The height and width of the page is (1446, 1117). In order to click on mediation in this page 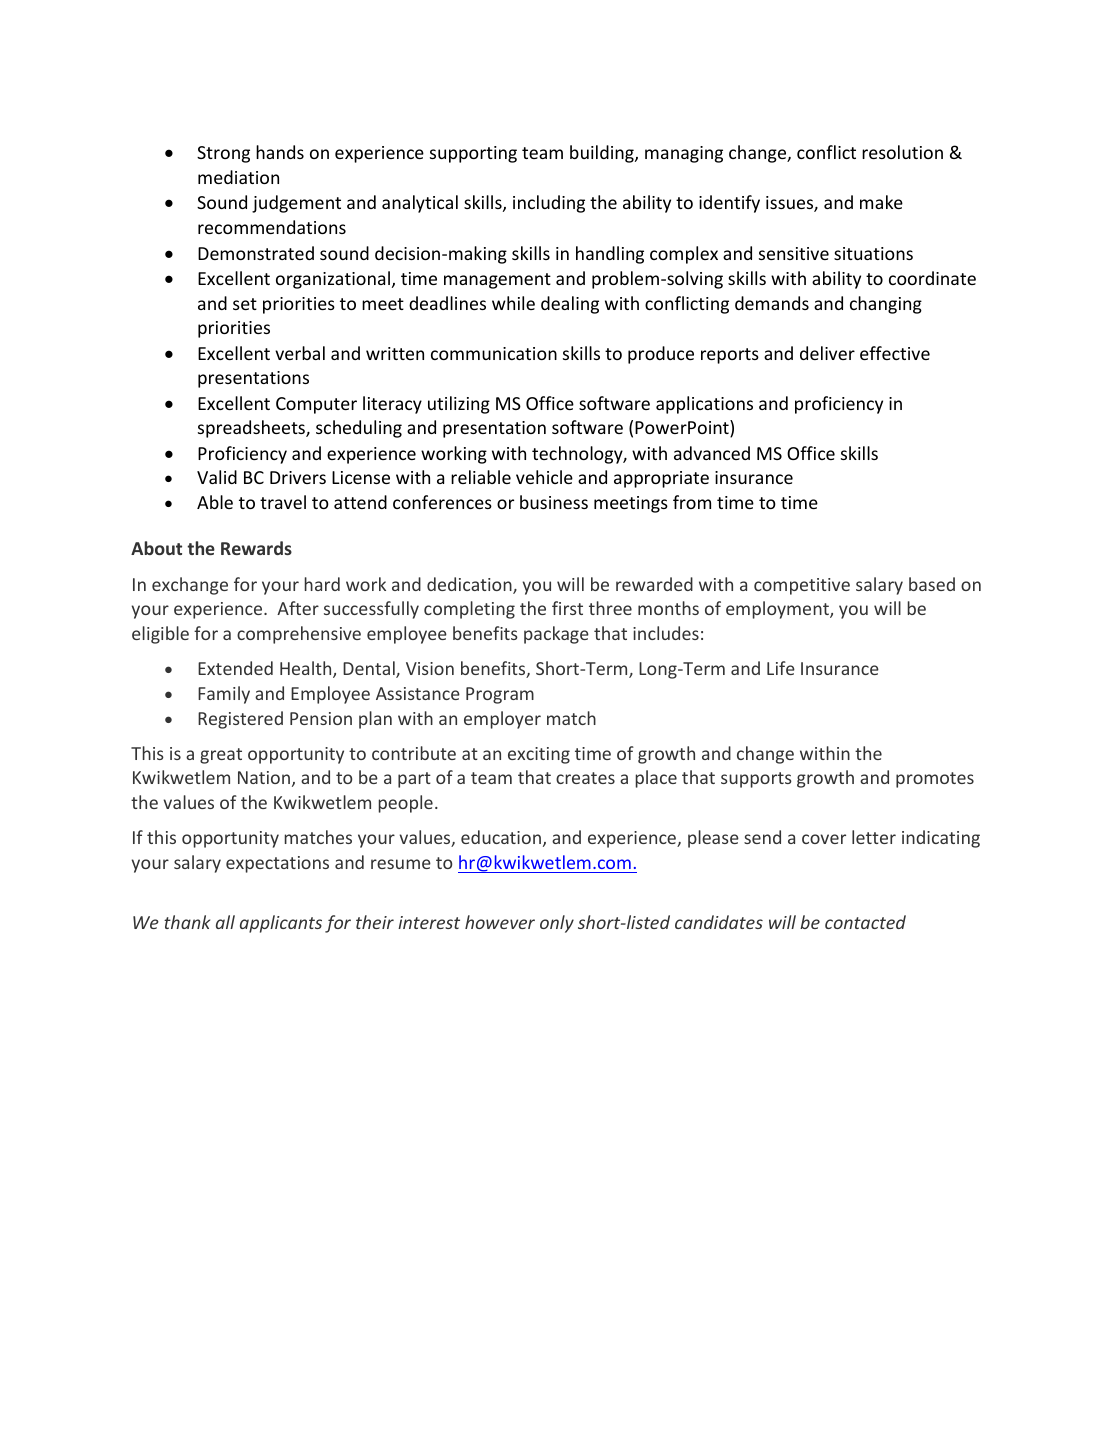, I will do `click(238, 177)`.
